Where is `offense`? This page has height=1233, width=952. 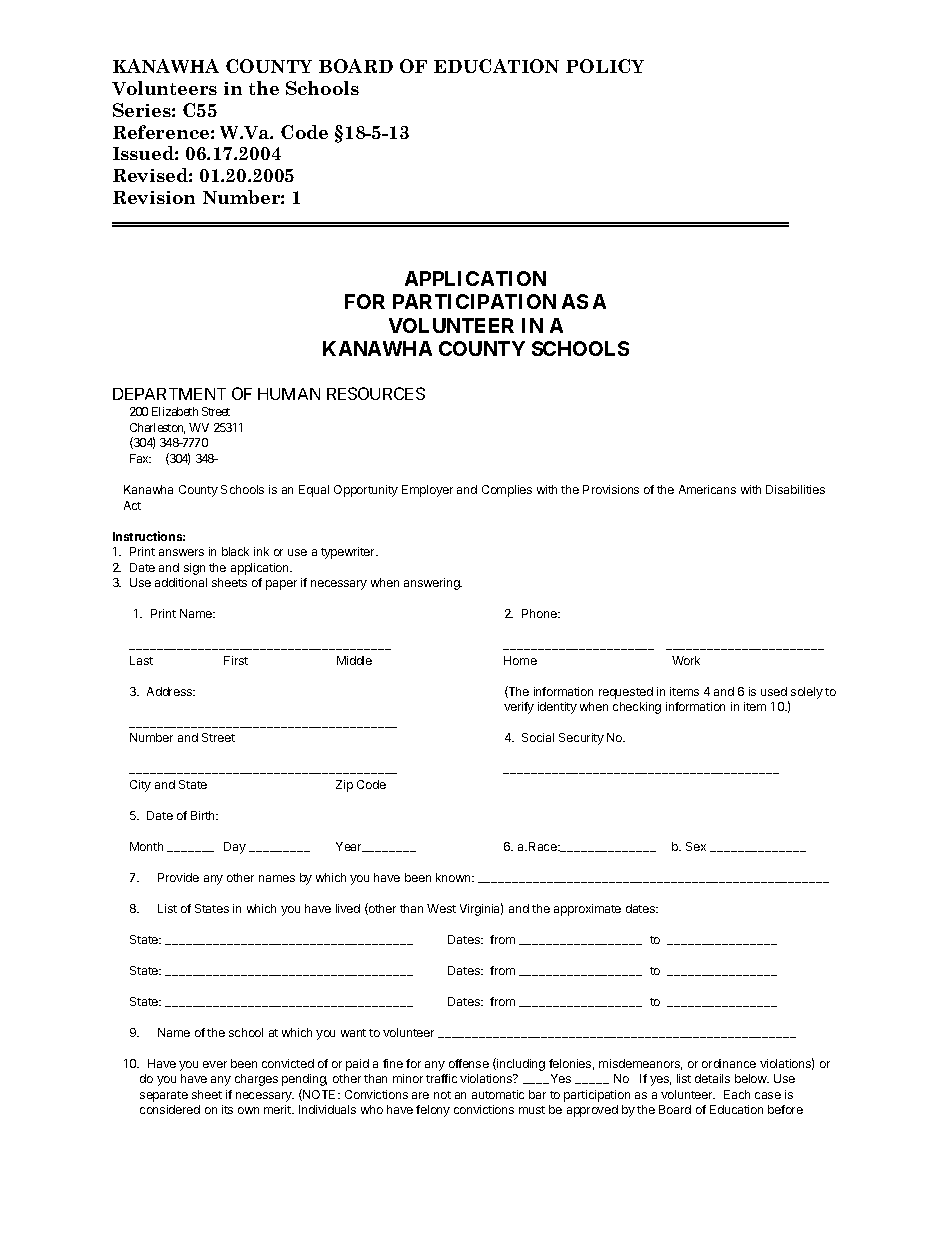
offense is located at coordinates (469, 1063).
